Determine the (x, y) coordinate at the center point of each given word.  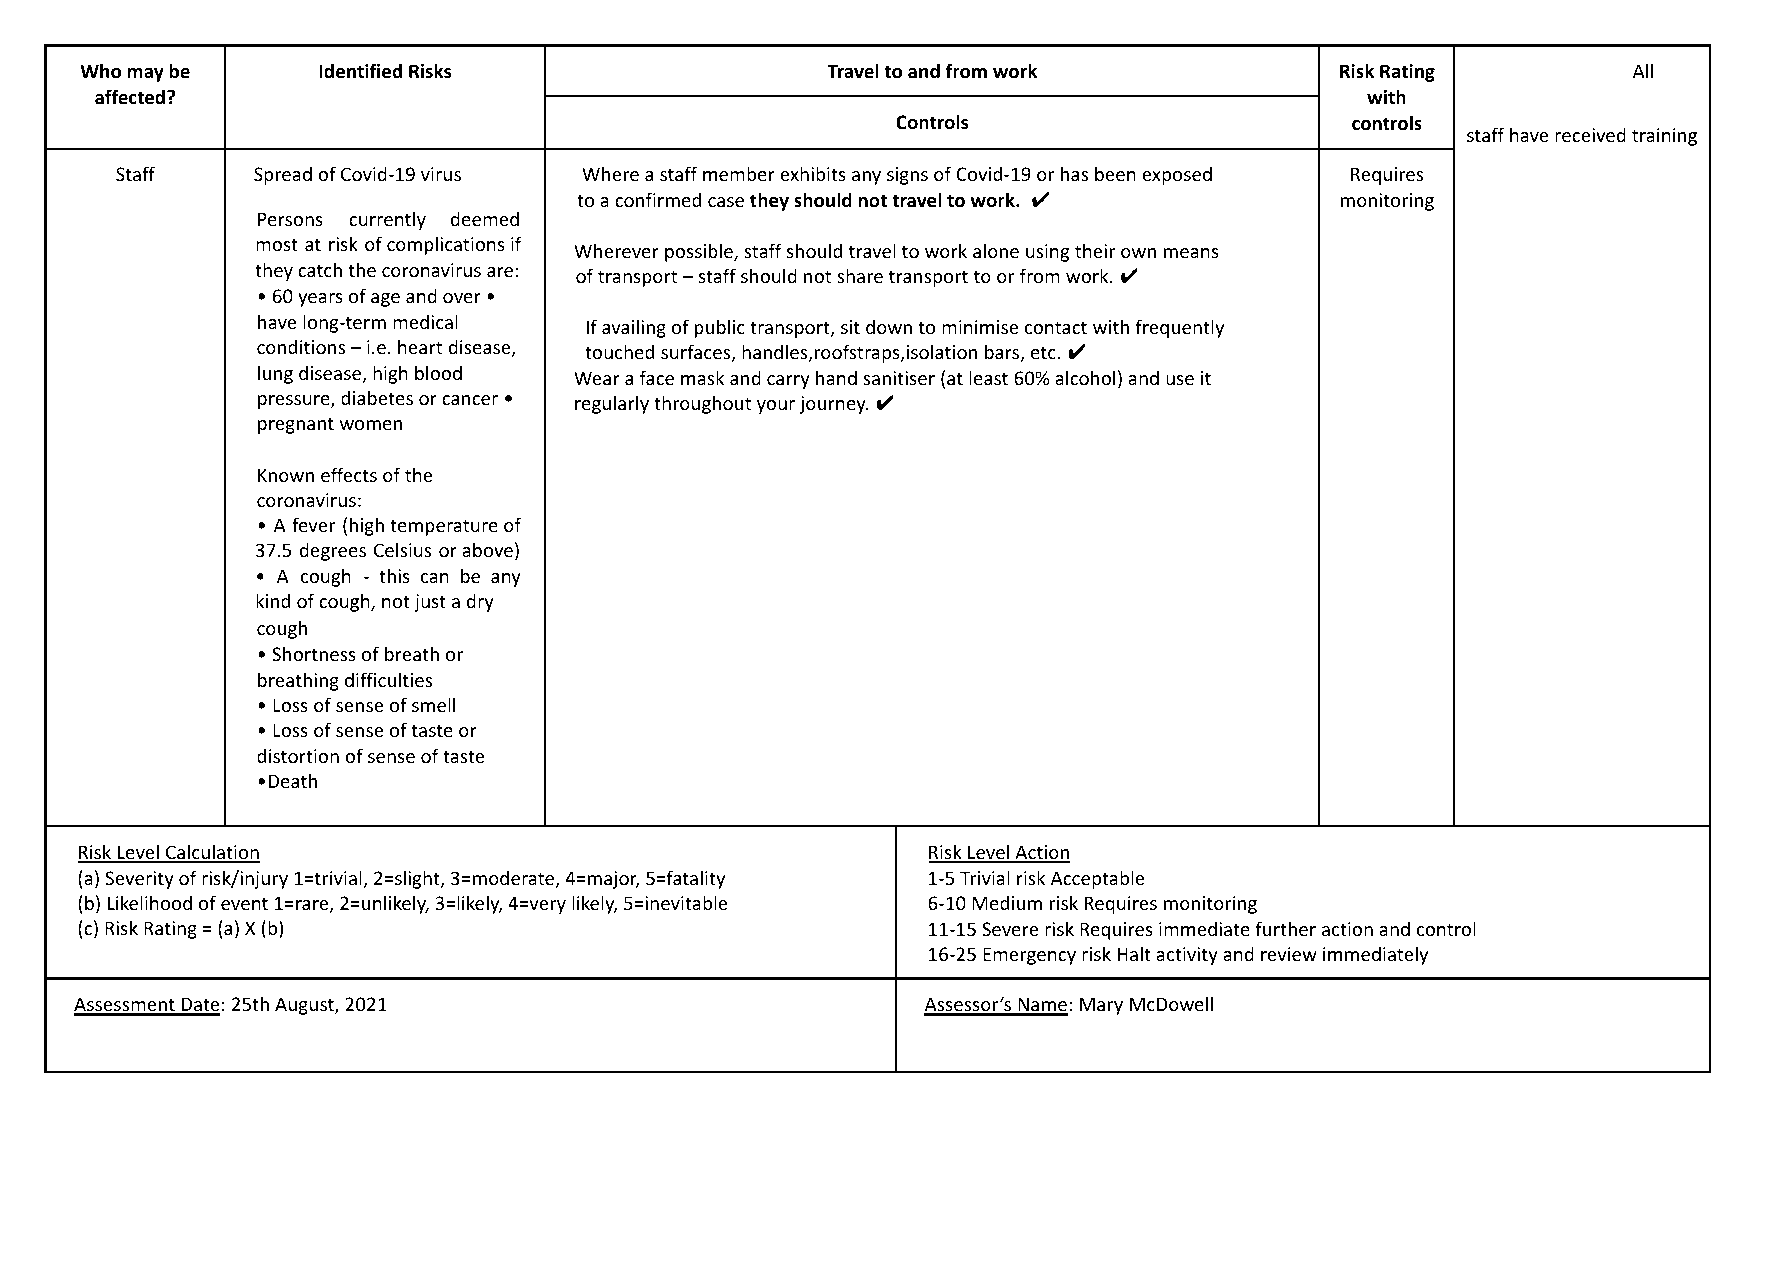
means (1191, 253)
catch (320, 269)
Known (286, 475)
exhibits (813, 173)
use (1180, 380)
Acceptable (1098, 879)
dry (480, 602)
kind (273, 600)
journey (834, 405)
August (305, 1006)
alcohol (1085, 377)
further (1285, 928)
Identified (360, 71)
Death (292, 780)
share (860, 275)
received (1590, 134)
